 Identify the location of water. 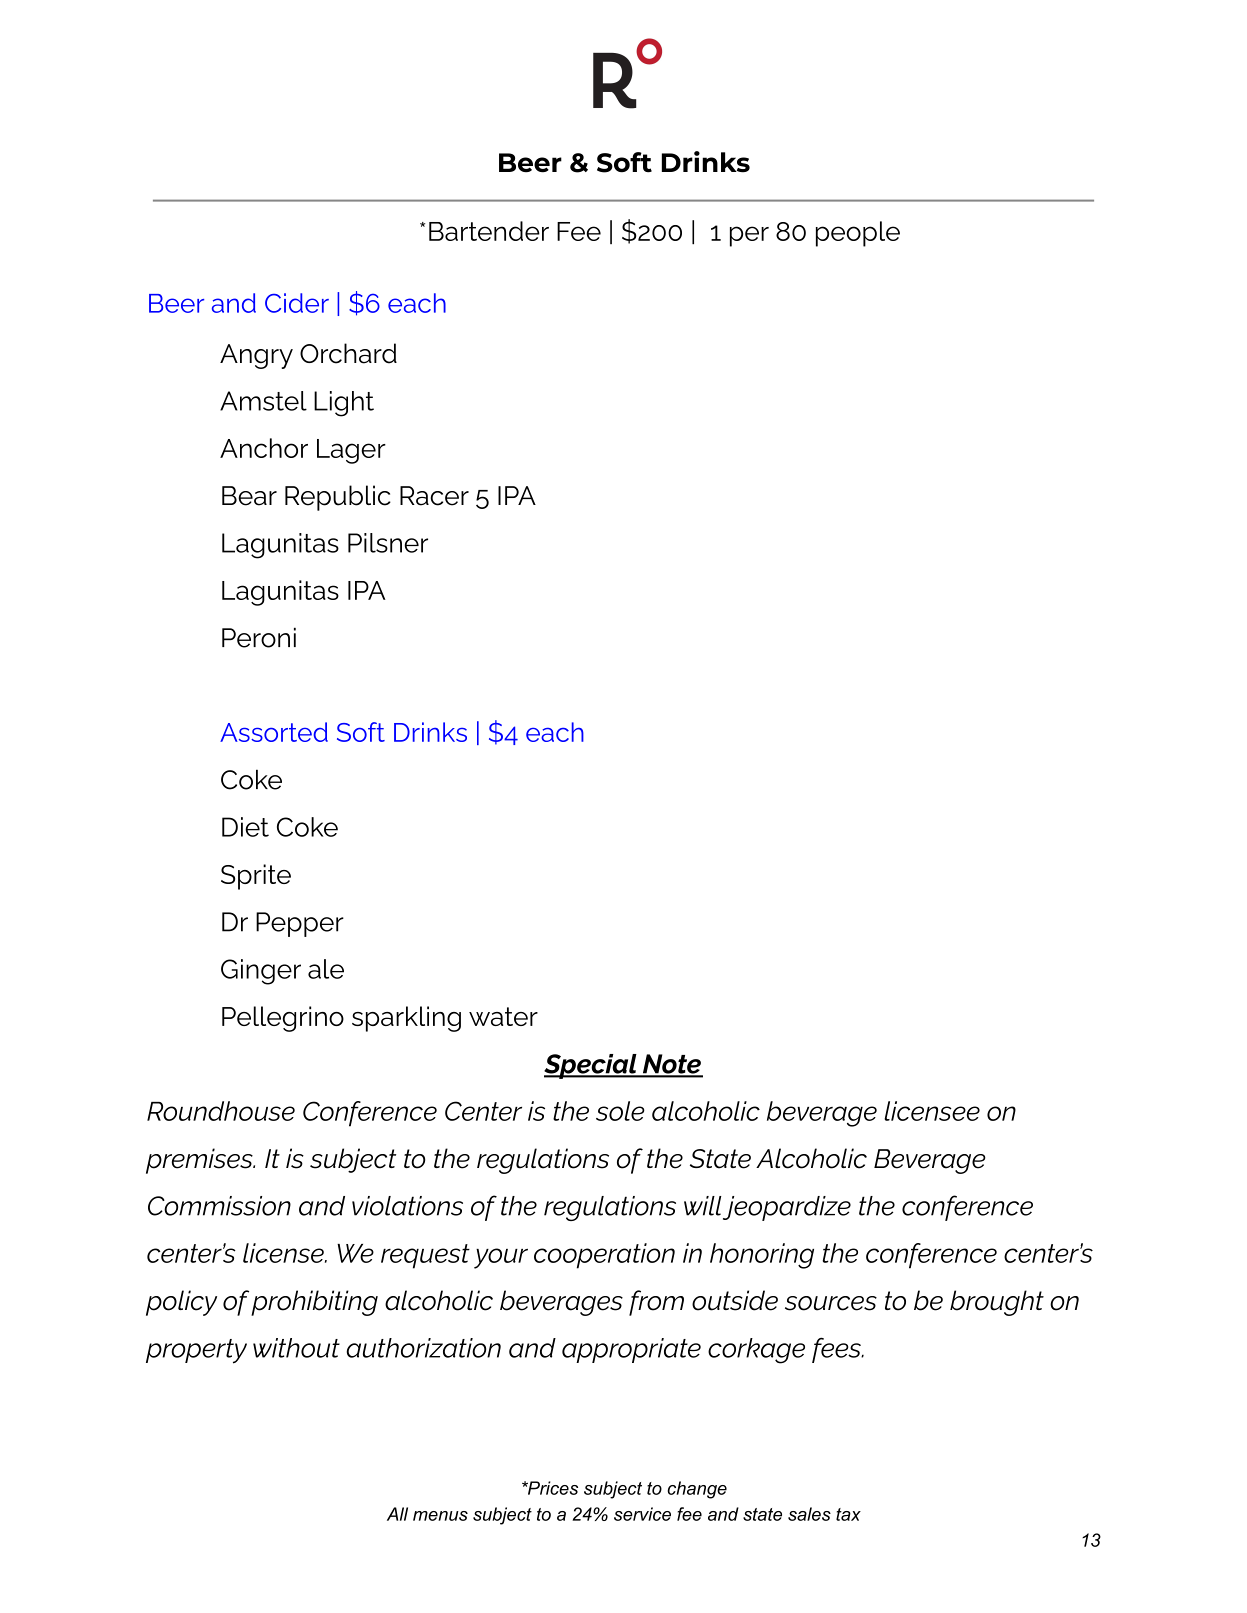
(503, 1016).
